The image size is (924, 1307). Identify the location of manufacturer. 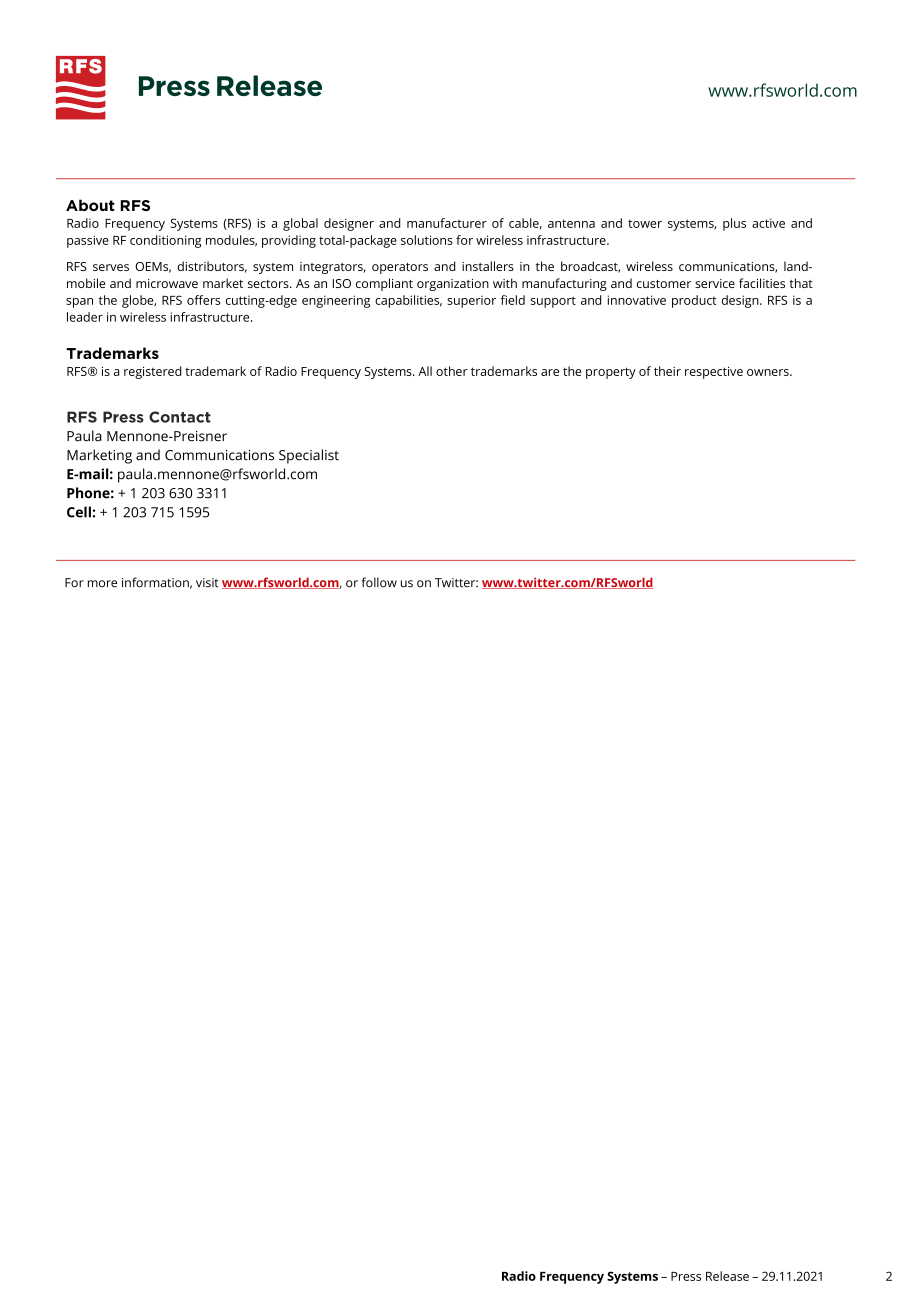
(447, 223).
